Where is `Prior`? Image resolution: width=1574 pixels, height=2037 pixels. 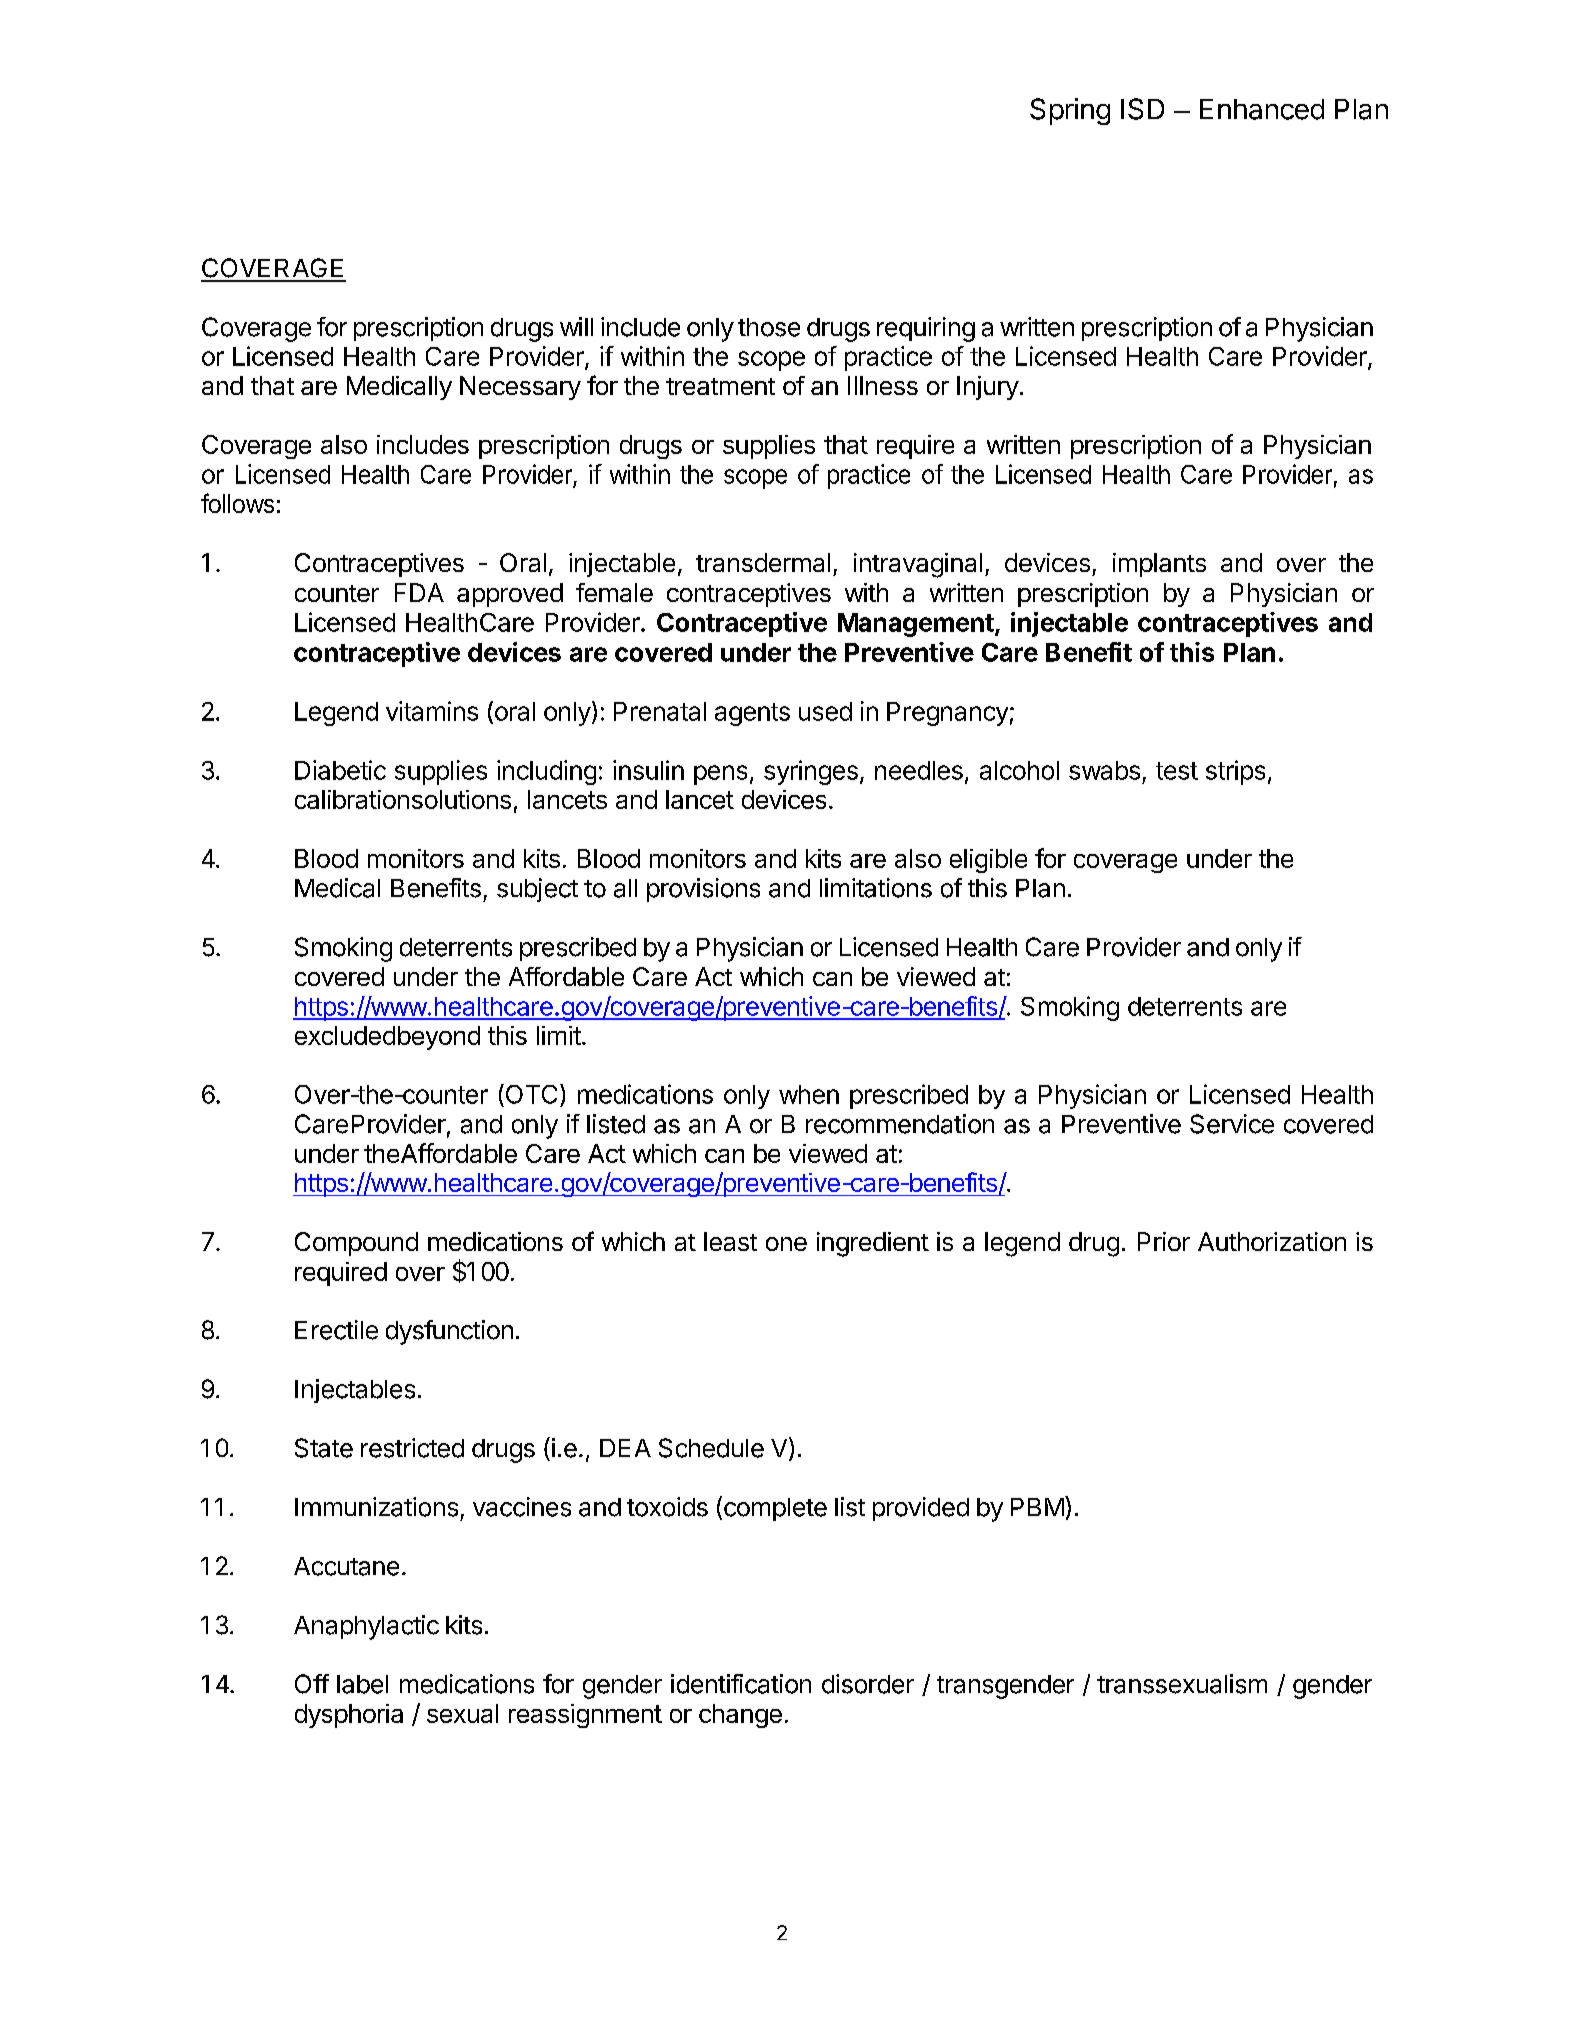 Prior is located at coordinates (1164, 1241).
